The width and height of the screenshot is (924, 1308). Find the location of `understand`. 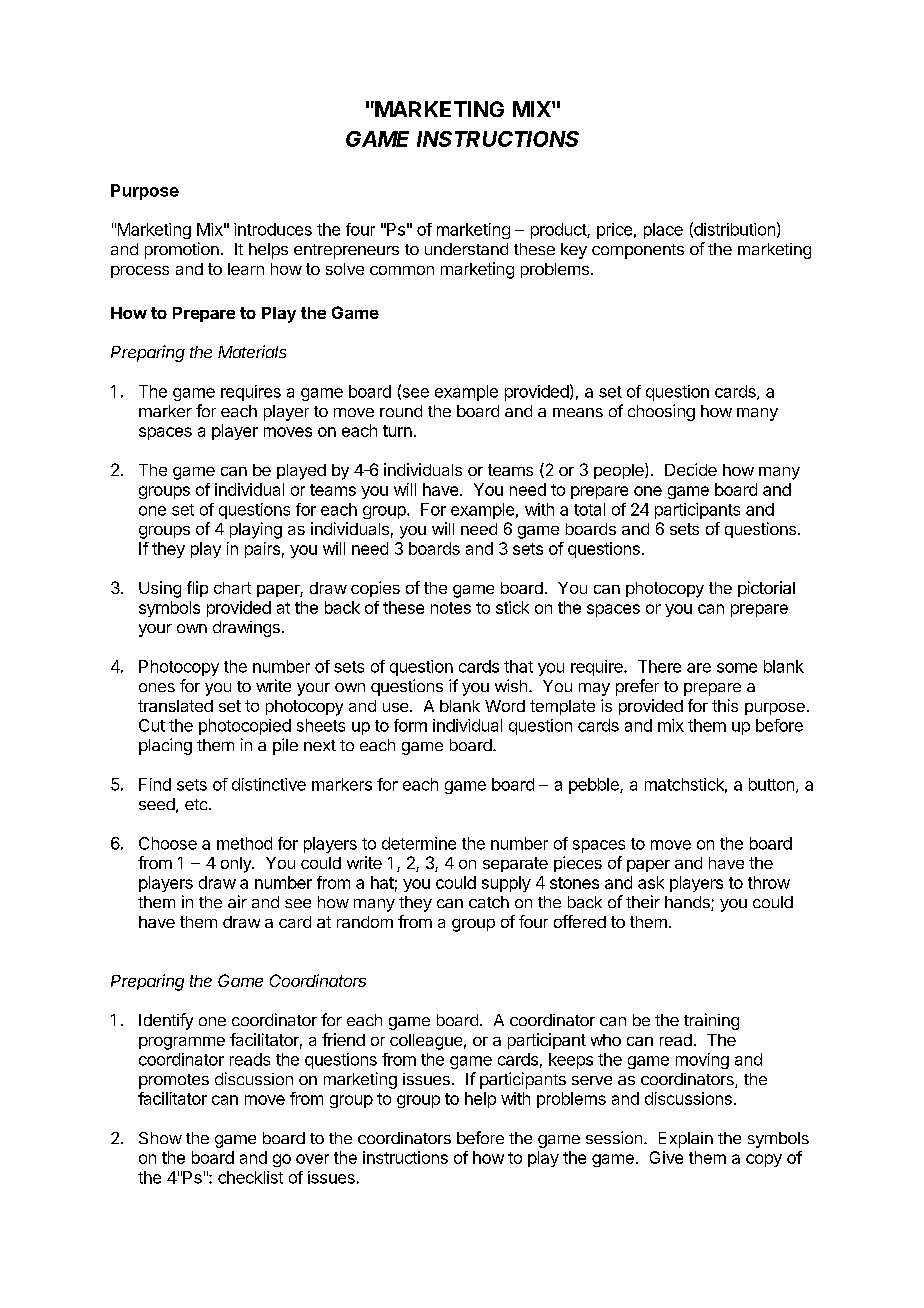

understand is located at coordinates (466, 249).
